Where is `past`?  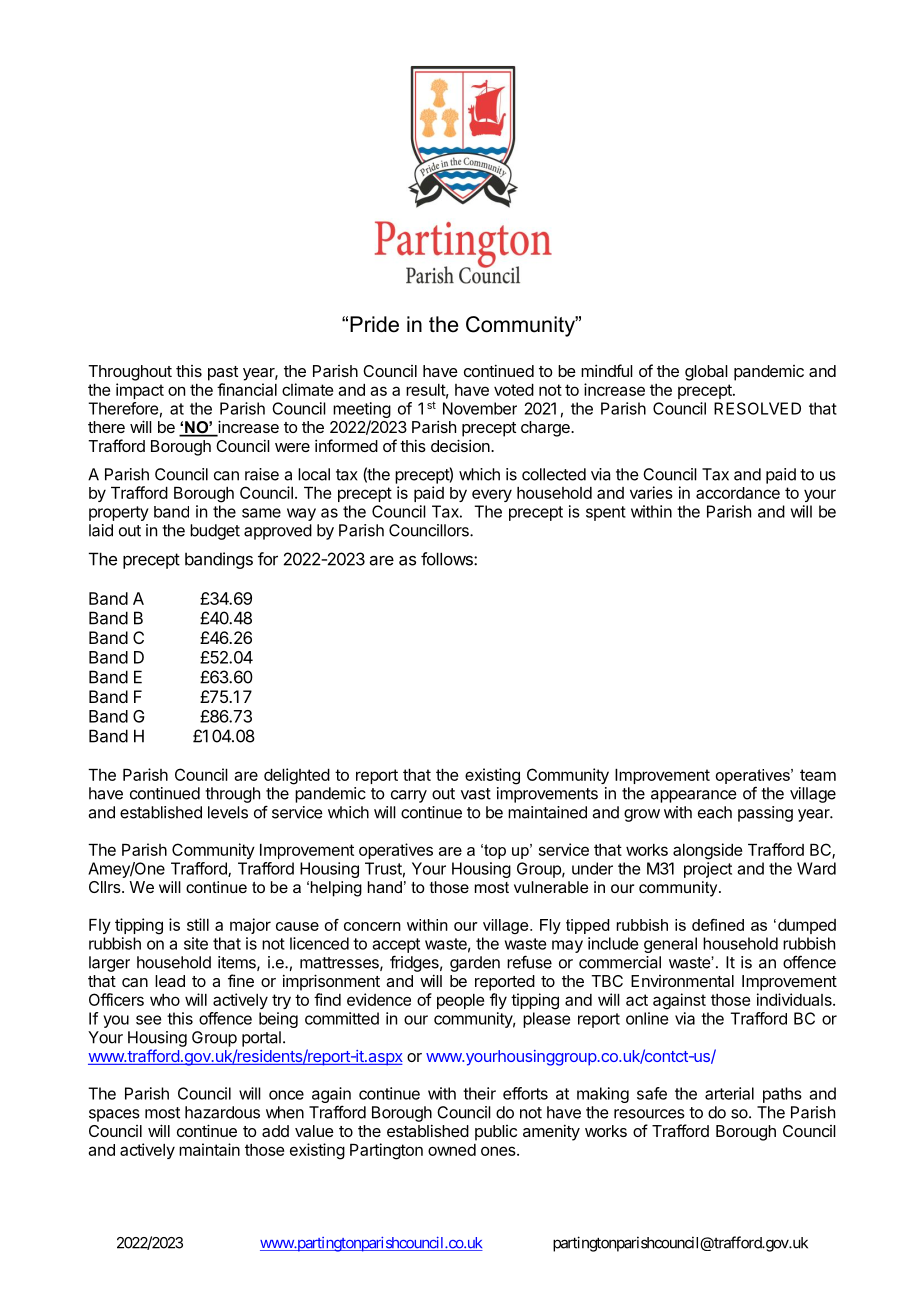 past is located at coordinates (223, 373).
